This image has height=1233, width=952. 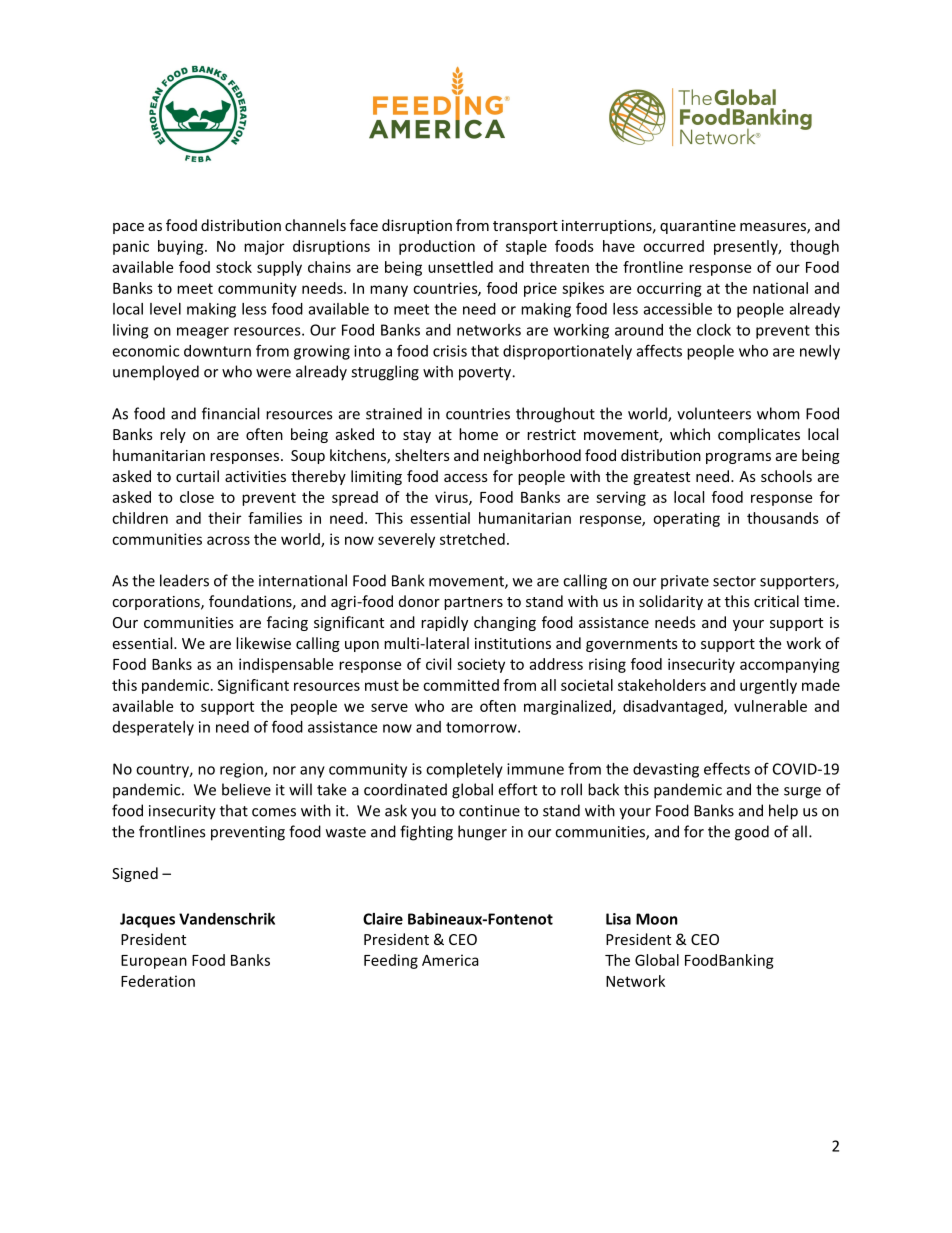 What do you see at coordinates (473, 603) in the image?
I see `partners` at bounding box center [473, 603].
